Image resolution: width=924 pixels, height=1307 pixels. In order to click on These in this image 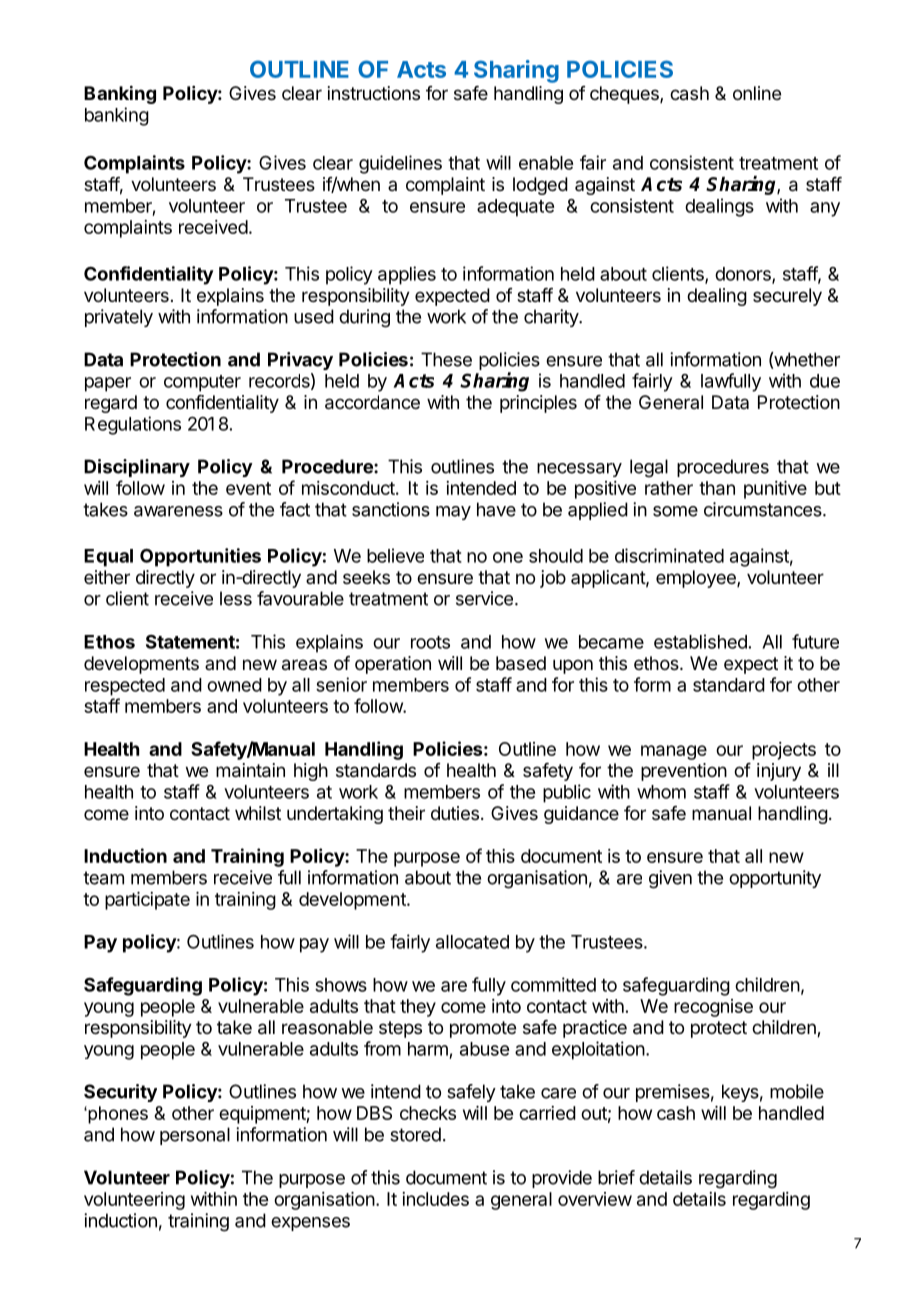, I will do `click(446, 359)`.
